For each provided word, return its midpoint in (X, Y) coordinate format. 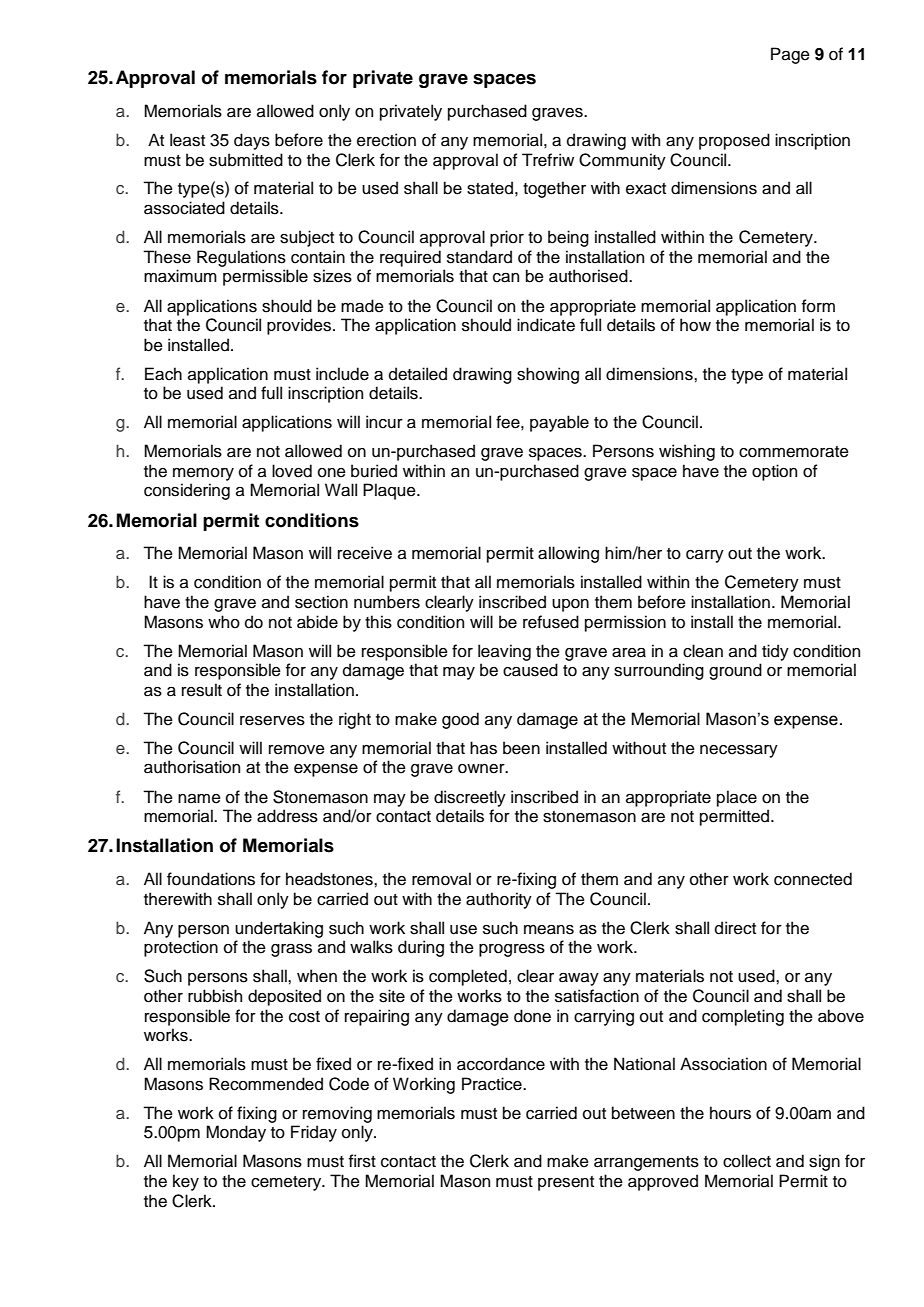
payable (559, 423)
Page (790, 55)
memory (203, 474)
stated (490, 188)
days (252, 141)
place (737, 798)
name (199, 799)
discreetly (470, 798)
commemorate (794, 452)
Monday (236, 1133)
